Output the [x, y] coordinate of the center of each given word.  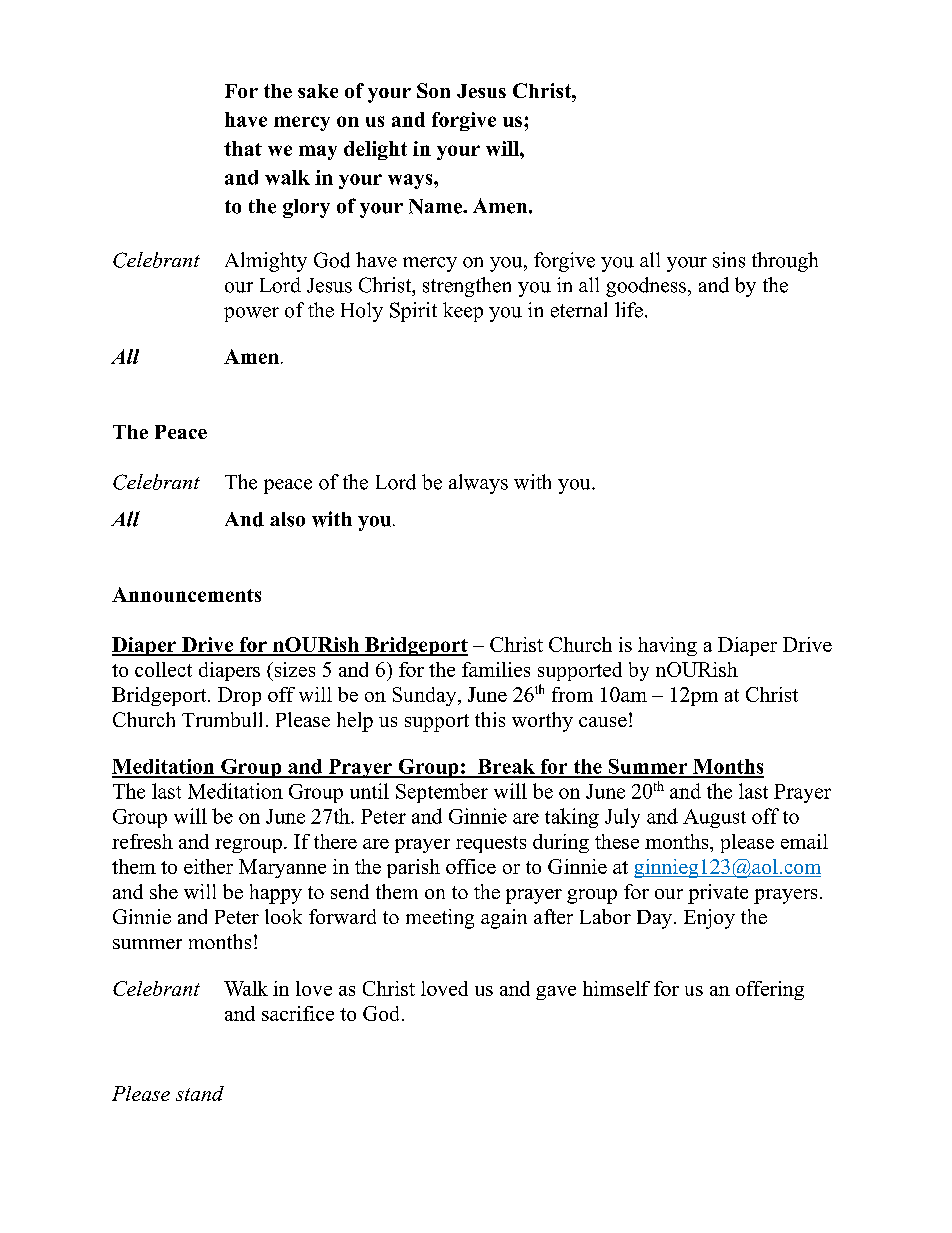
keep [463, 312]
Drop [239, 696]
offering [770, 990]
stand [200, 1093]
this [490, 719]
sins [729, 260]
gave [556, 993]
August [714, 818]
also [287, 519]
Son [433, 90]
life [629, 310]
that [243, 148]
